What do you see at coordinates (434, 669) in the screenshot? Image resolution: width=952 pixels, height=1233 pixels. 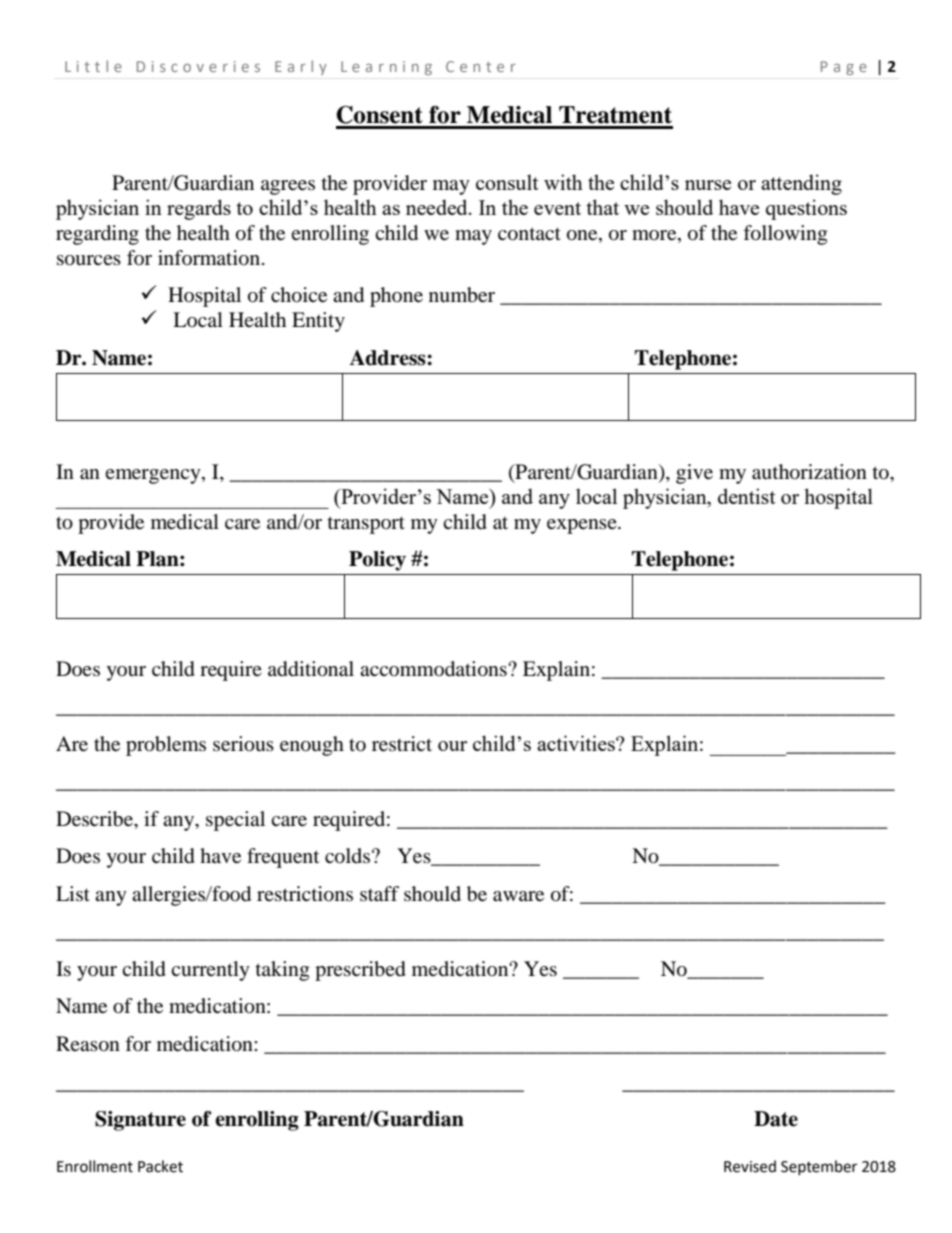 I see `accommodations` at bounding box center [434, 669].
